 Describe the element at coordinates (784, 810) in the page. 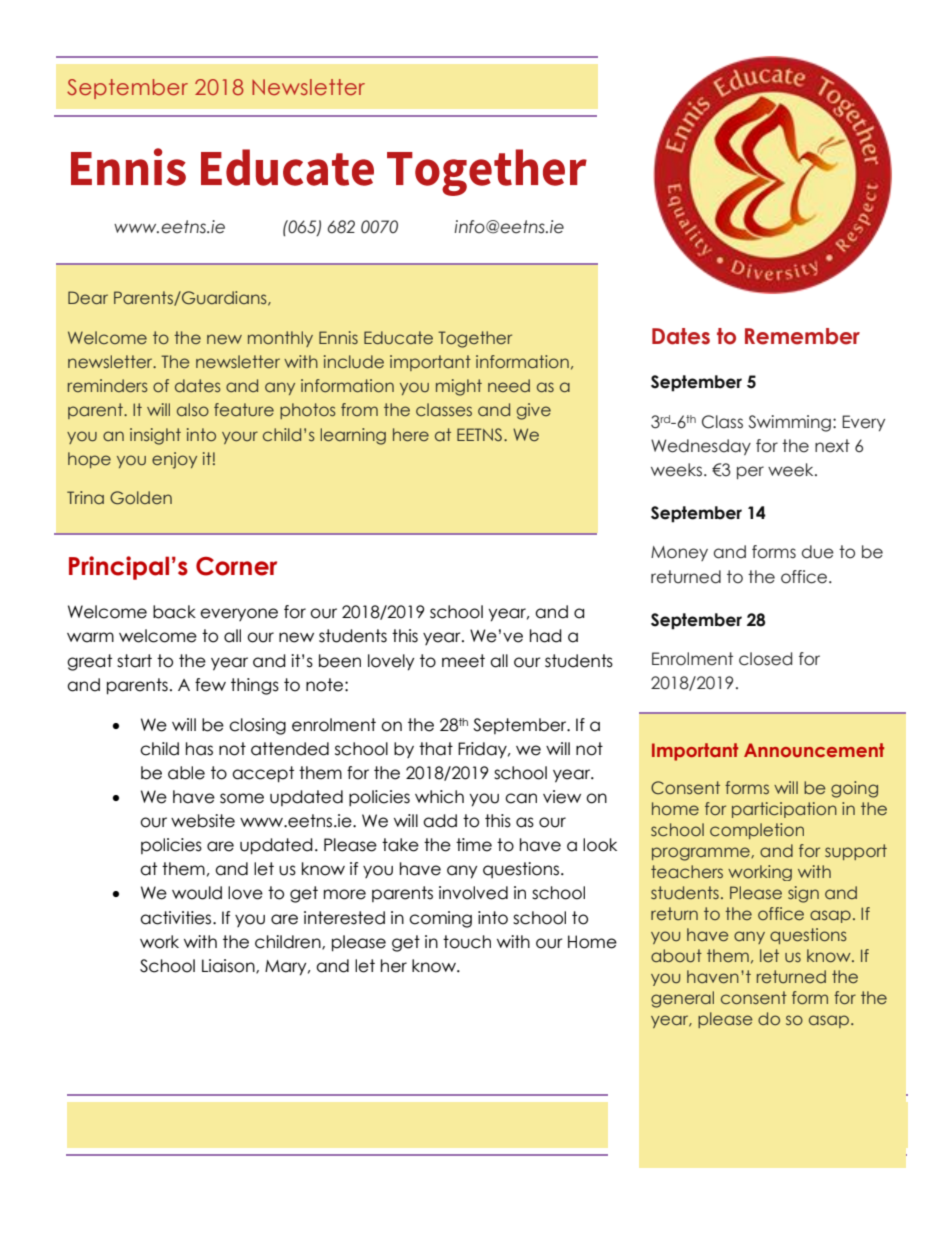

I see `participation` at that location.
